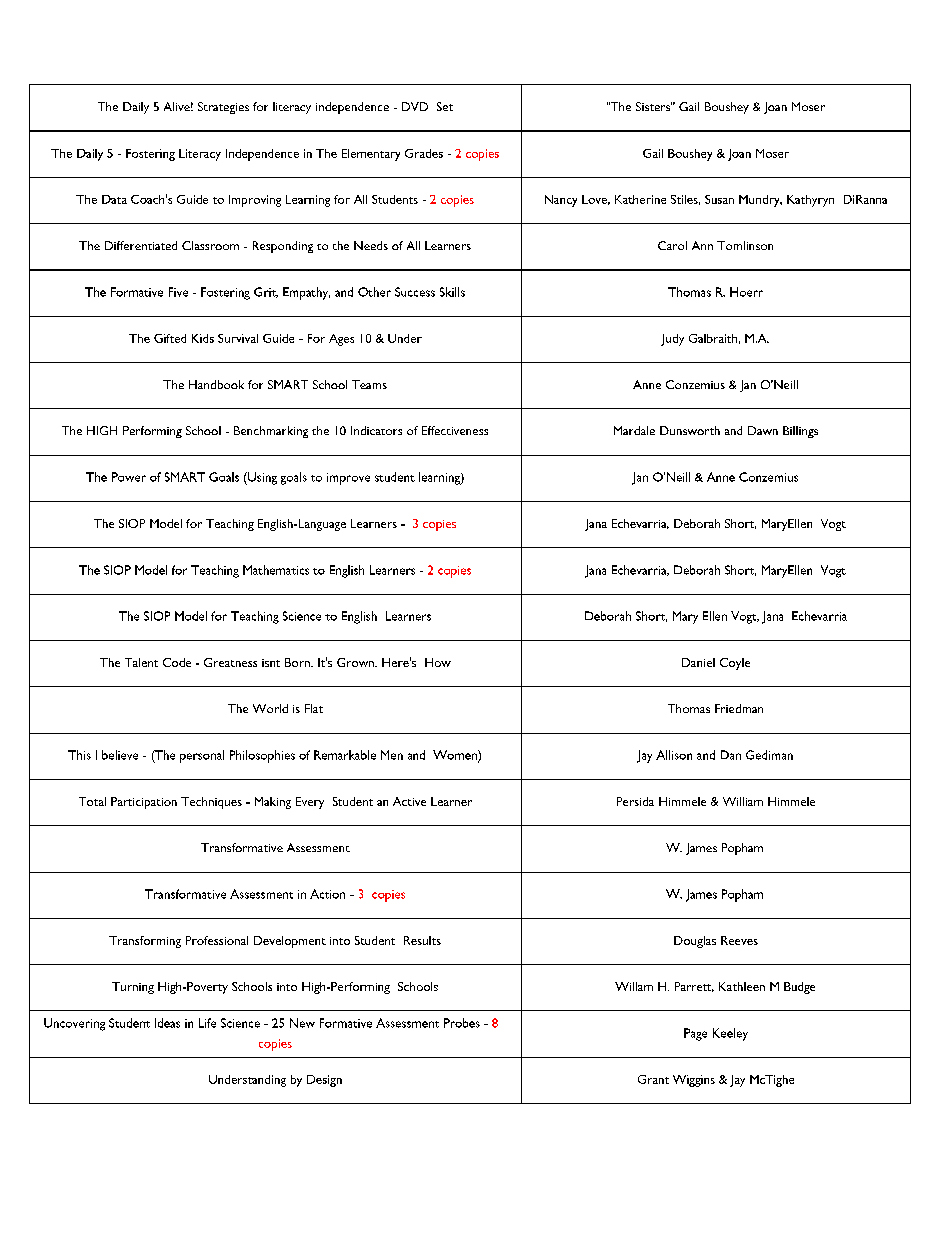 The height and width of the document is (1233, 952). Describe the element at coordinates (177, 662) in the document. I see `Code` at that location.
